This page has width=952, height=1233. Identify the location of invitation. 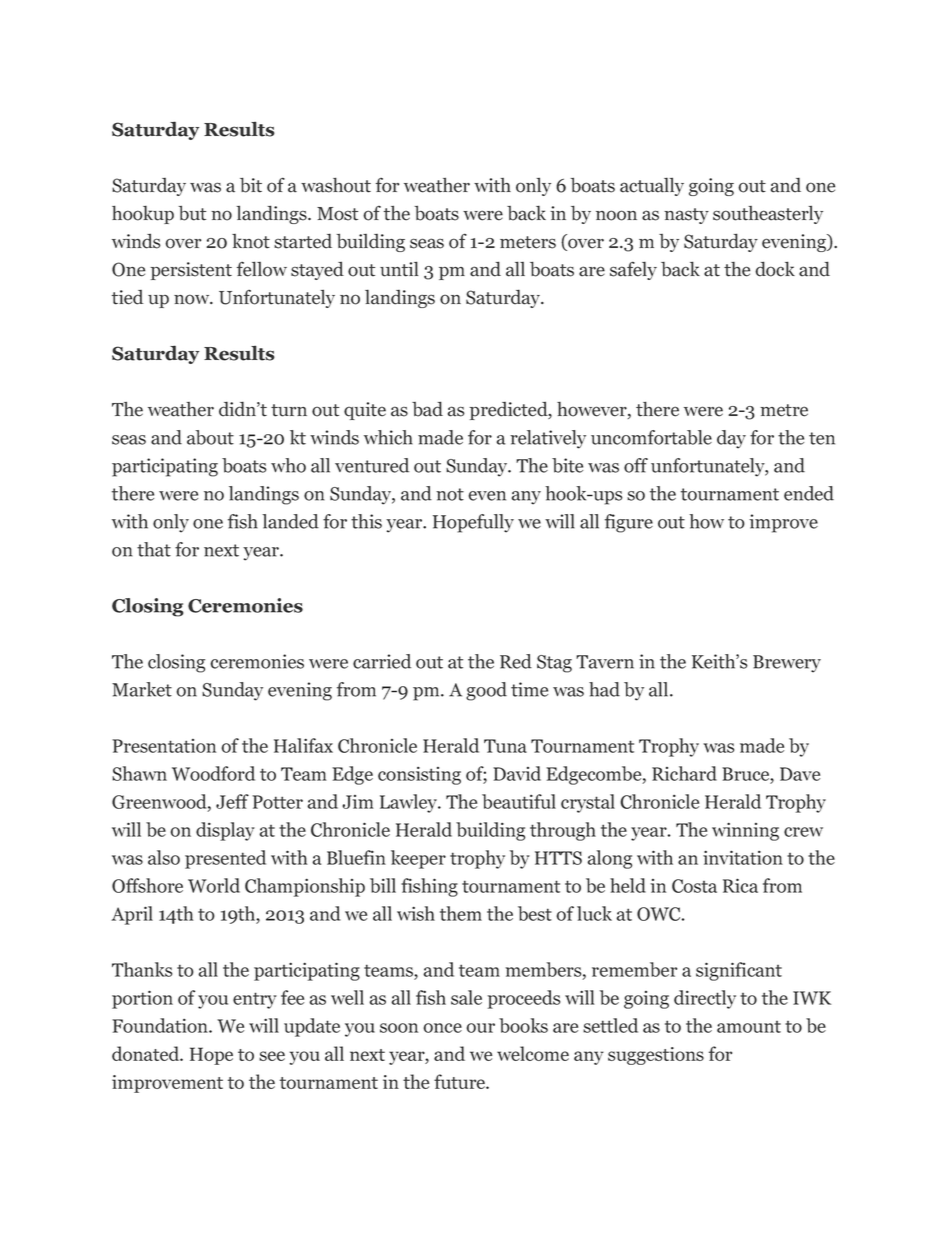
(743, 857).
